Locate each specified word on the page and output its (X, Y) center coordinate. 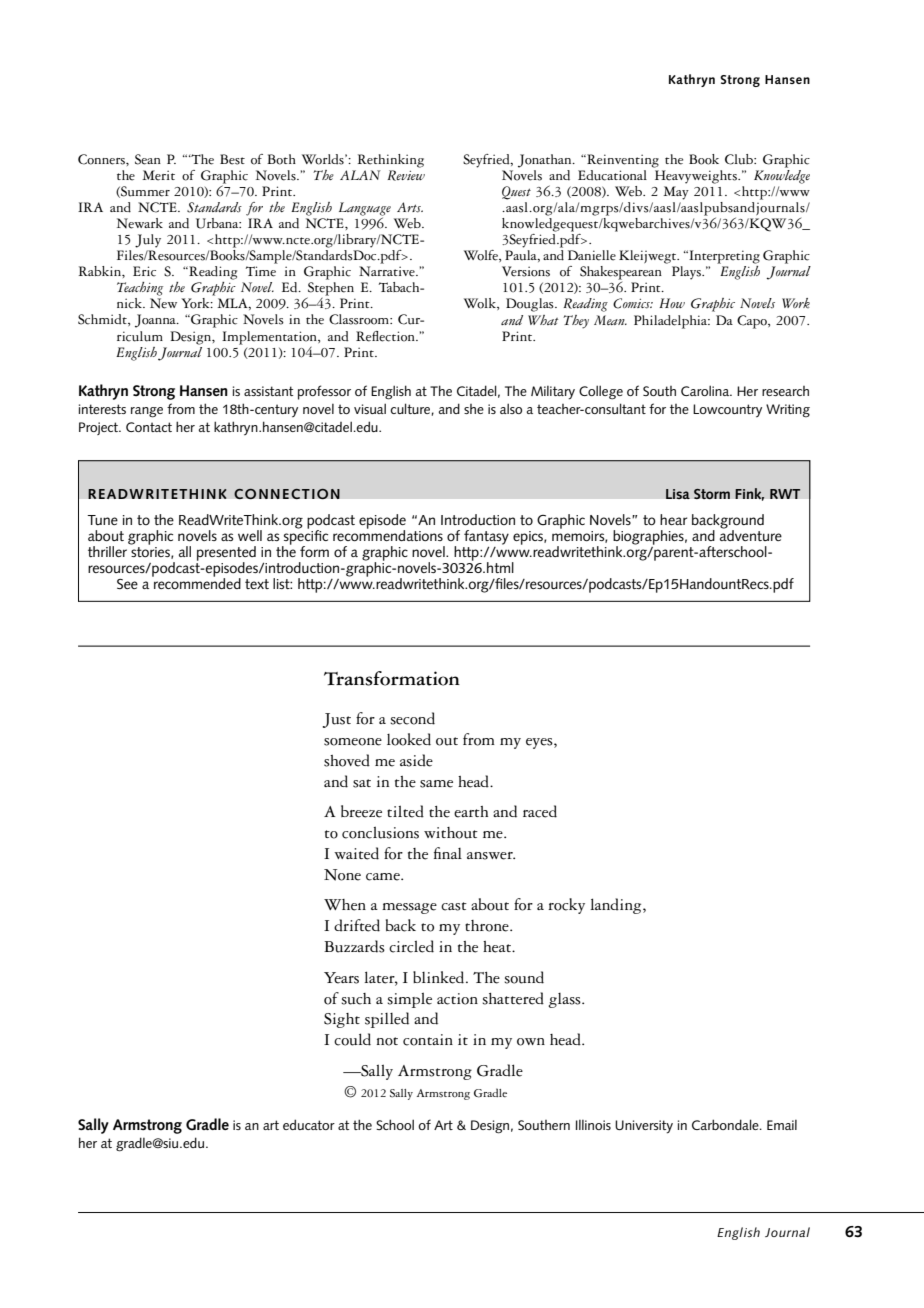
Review (406, 175)
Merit (158, 175)
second (412, 718)
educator (309, 1124)
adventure (751, 534)
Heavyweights (697, 177)
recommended (196, 582)
